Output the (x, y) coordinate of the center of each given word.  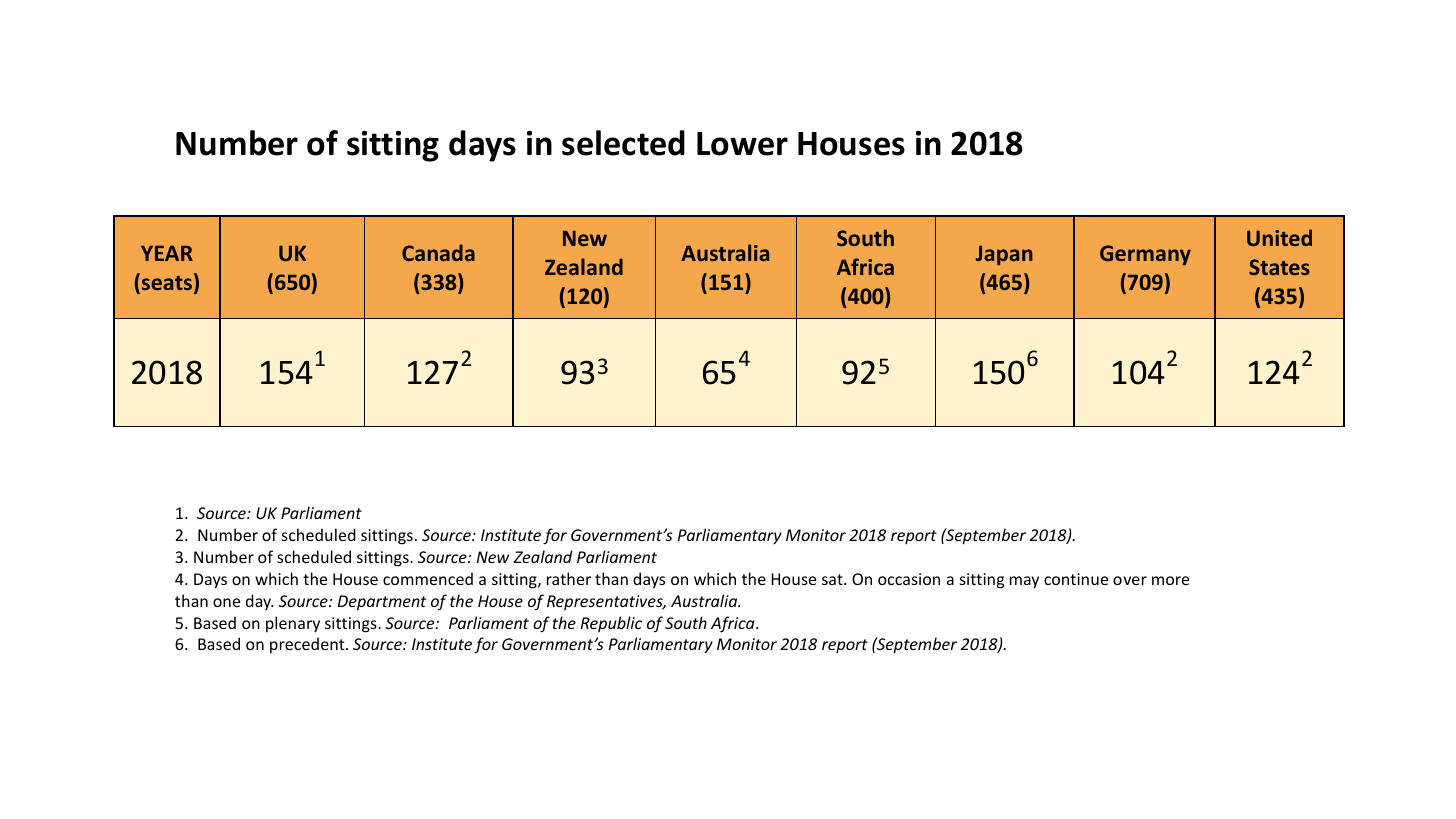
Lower (742, 144)
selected (623, 143)
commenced (428, 578)
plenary (293, 624)
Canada (438, 252)
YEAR (167, 253)
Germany (1145, 255)
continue (1076, 579)
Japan (1004, 255)
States (1279, 267)
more (1170, 580)
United (1279, 237)
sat (833, 579)
